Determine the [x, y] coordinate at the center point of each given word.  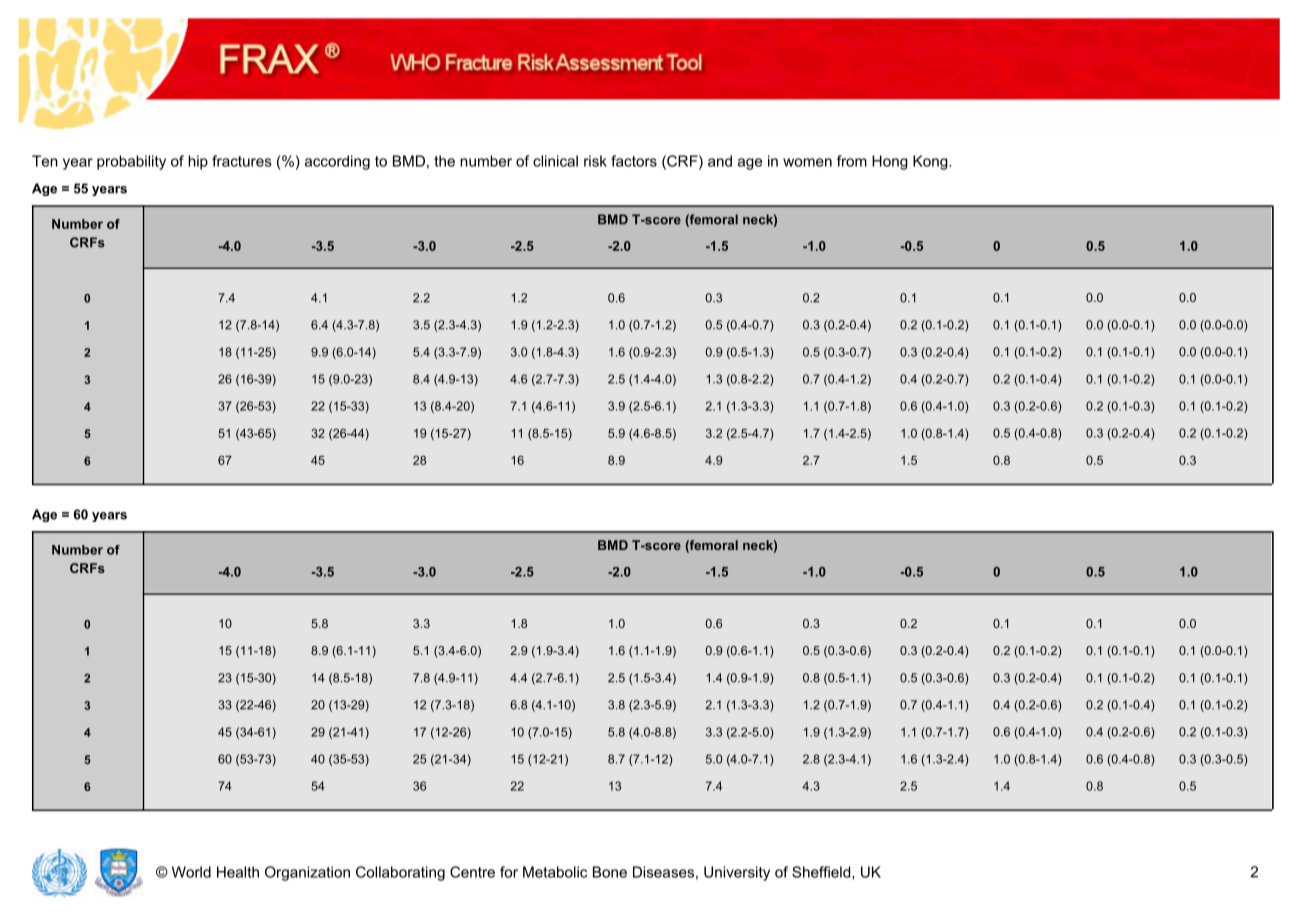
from [852, 161]
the [444, 161]
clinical [555, 161]
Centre [472, 872]
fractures [242, 161]
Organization [307, 873]
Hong [890, 162]
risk [595, 161]
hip [198, 162]
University [737, 873]
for [509, 872]
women [807, 162]
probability [131, 162]
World [191, 872]
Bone [610, 872]
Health [238, 872]
